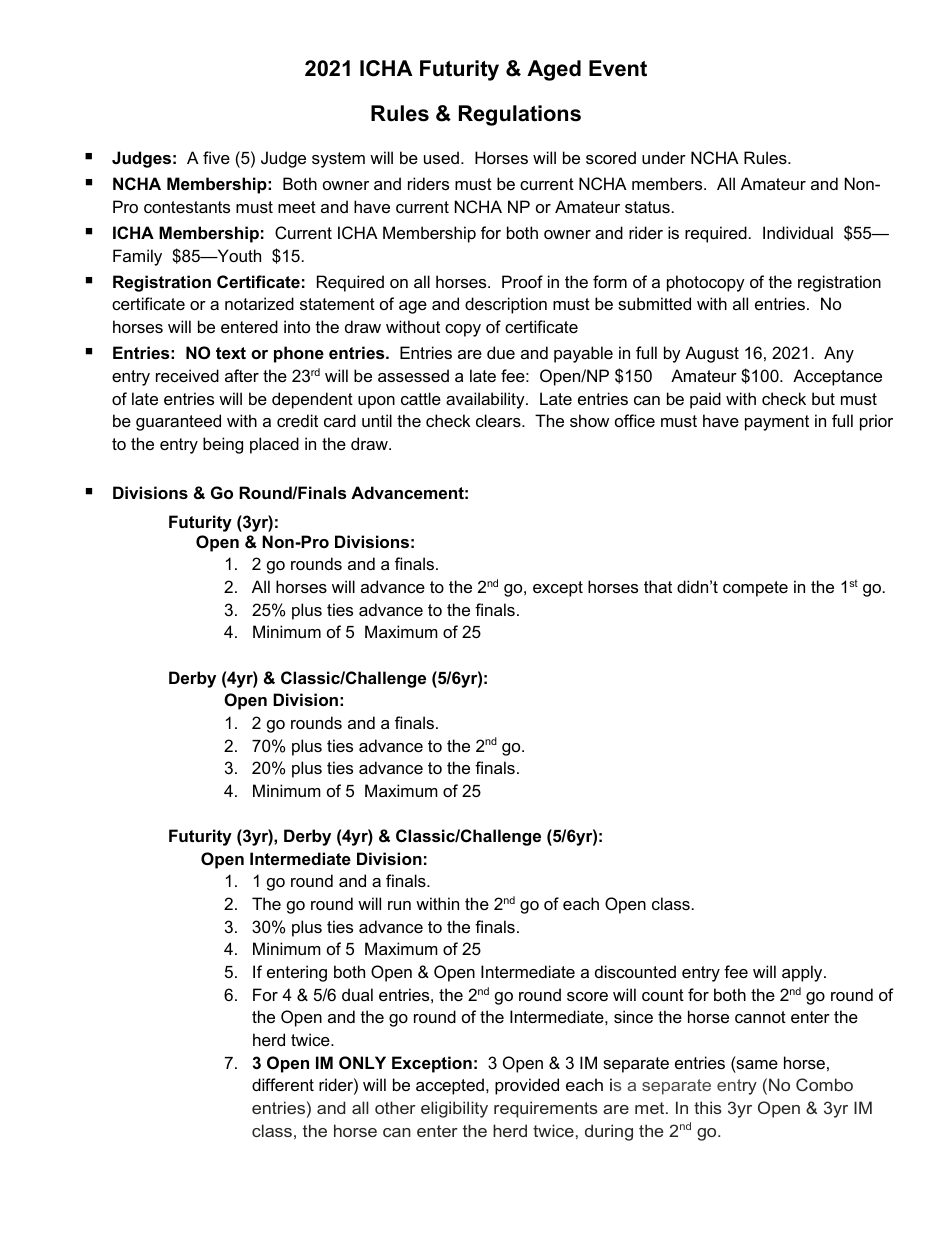 This screenshot has width=952, height=1233. Describe the element at coordinates (527, 1086) in the screenshot. I see `provided` at that location.
